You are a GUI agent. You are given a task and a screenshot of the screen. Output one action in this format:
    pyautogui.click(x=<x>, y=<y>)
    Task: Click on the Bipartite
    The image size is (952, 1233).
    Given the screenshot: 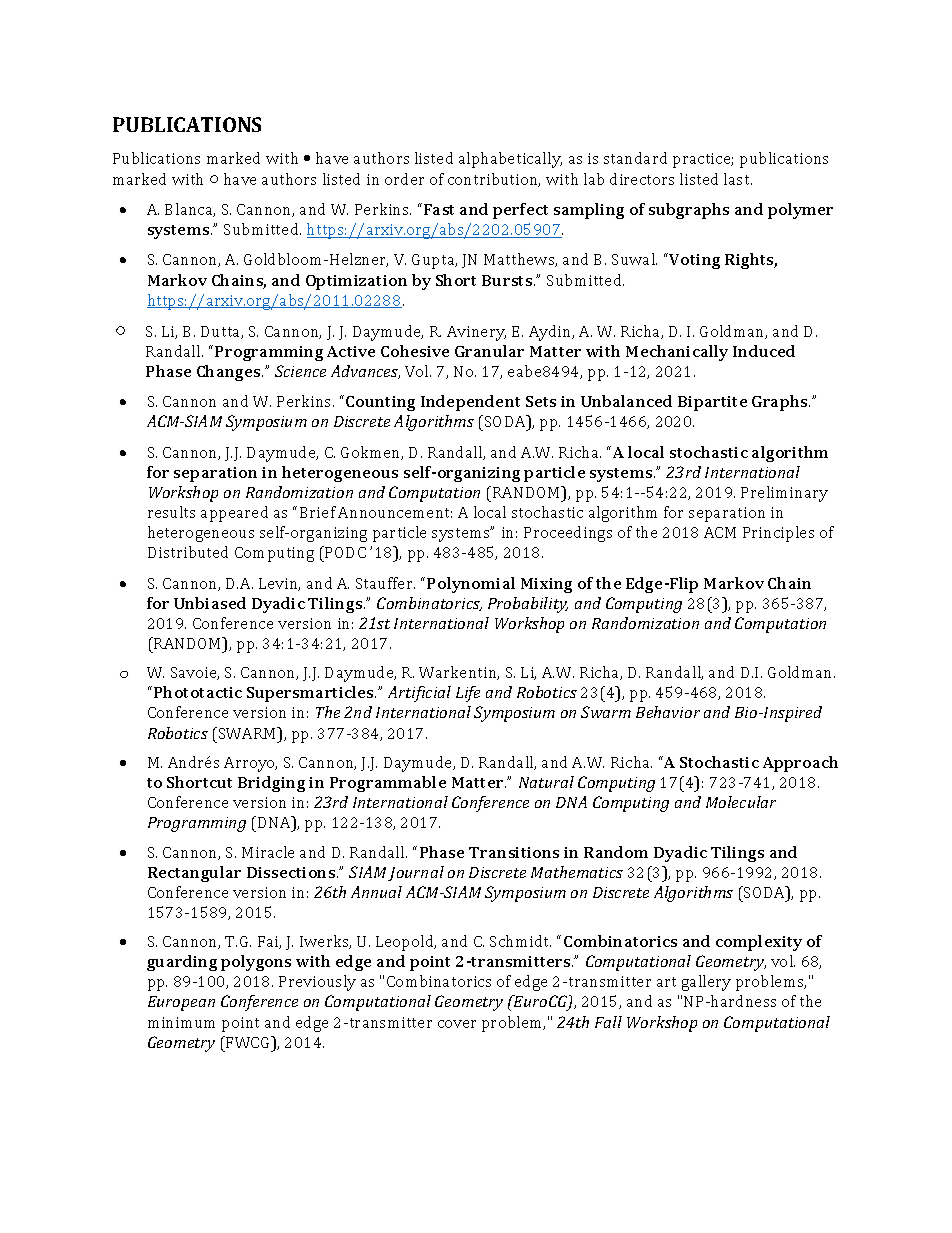 What is the action you would take?
    pyautogui.click(x=712, y=403)
